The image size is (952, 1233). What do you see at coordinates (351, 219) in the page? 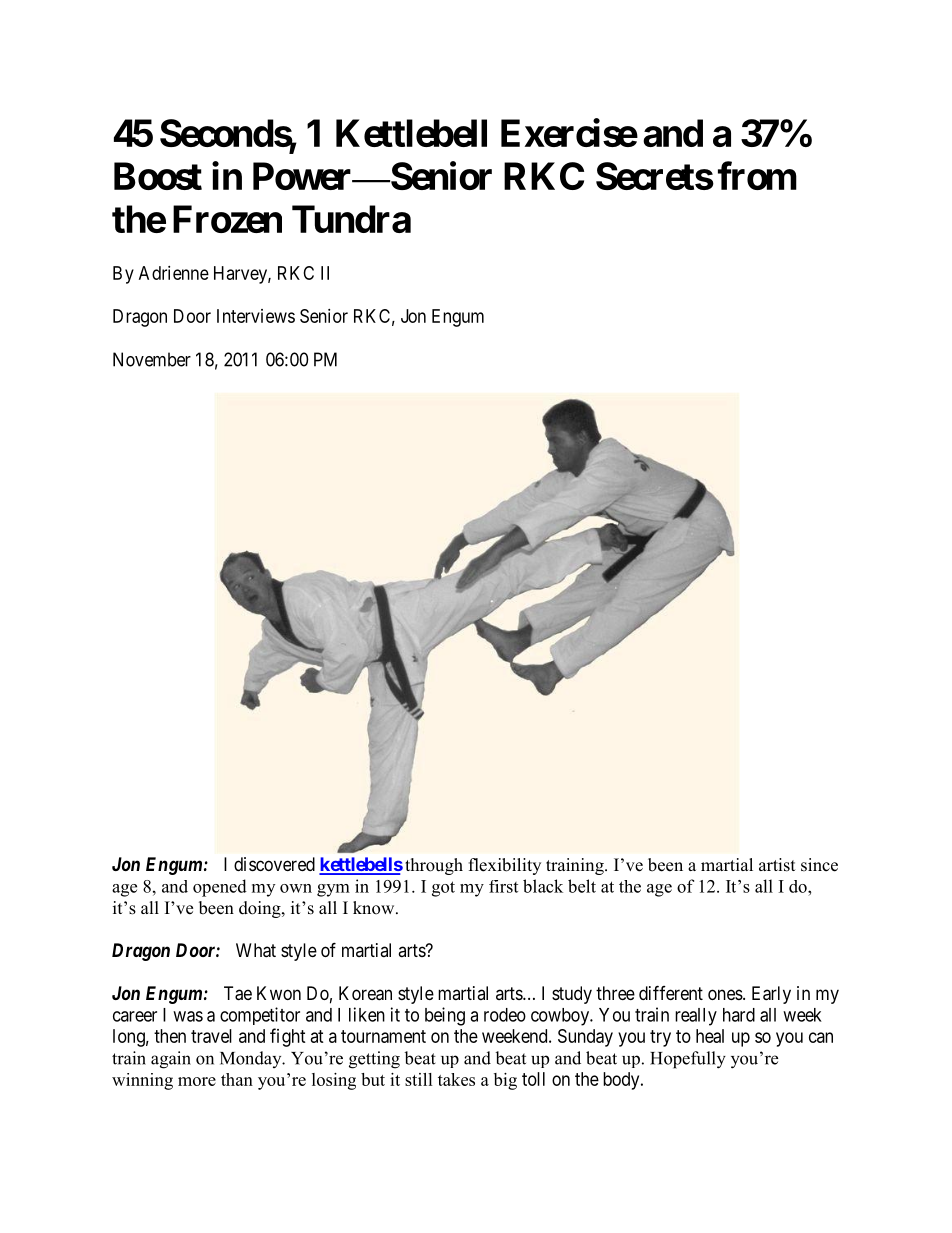
I see `Tundra` at bounding box center [351, 219].
